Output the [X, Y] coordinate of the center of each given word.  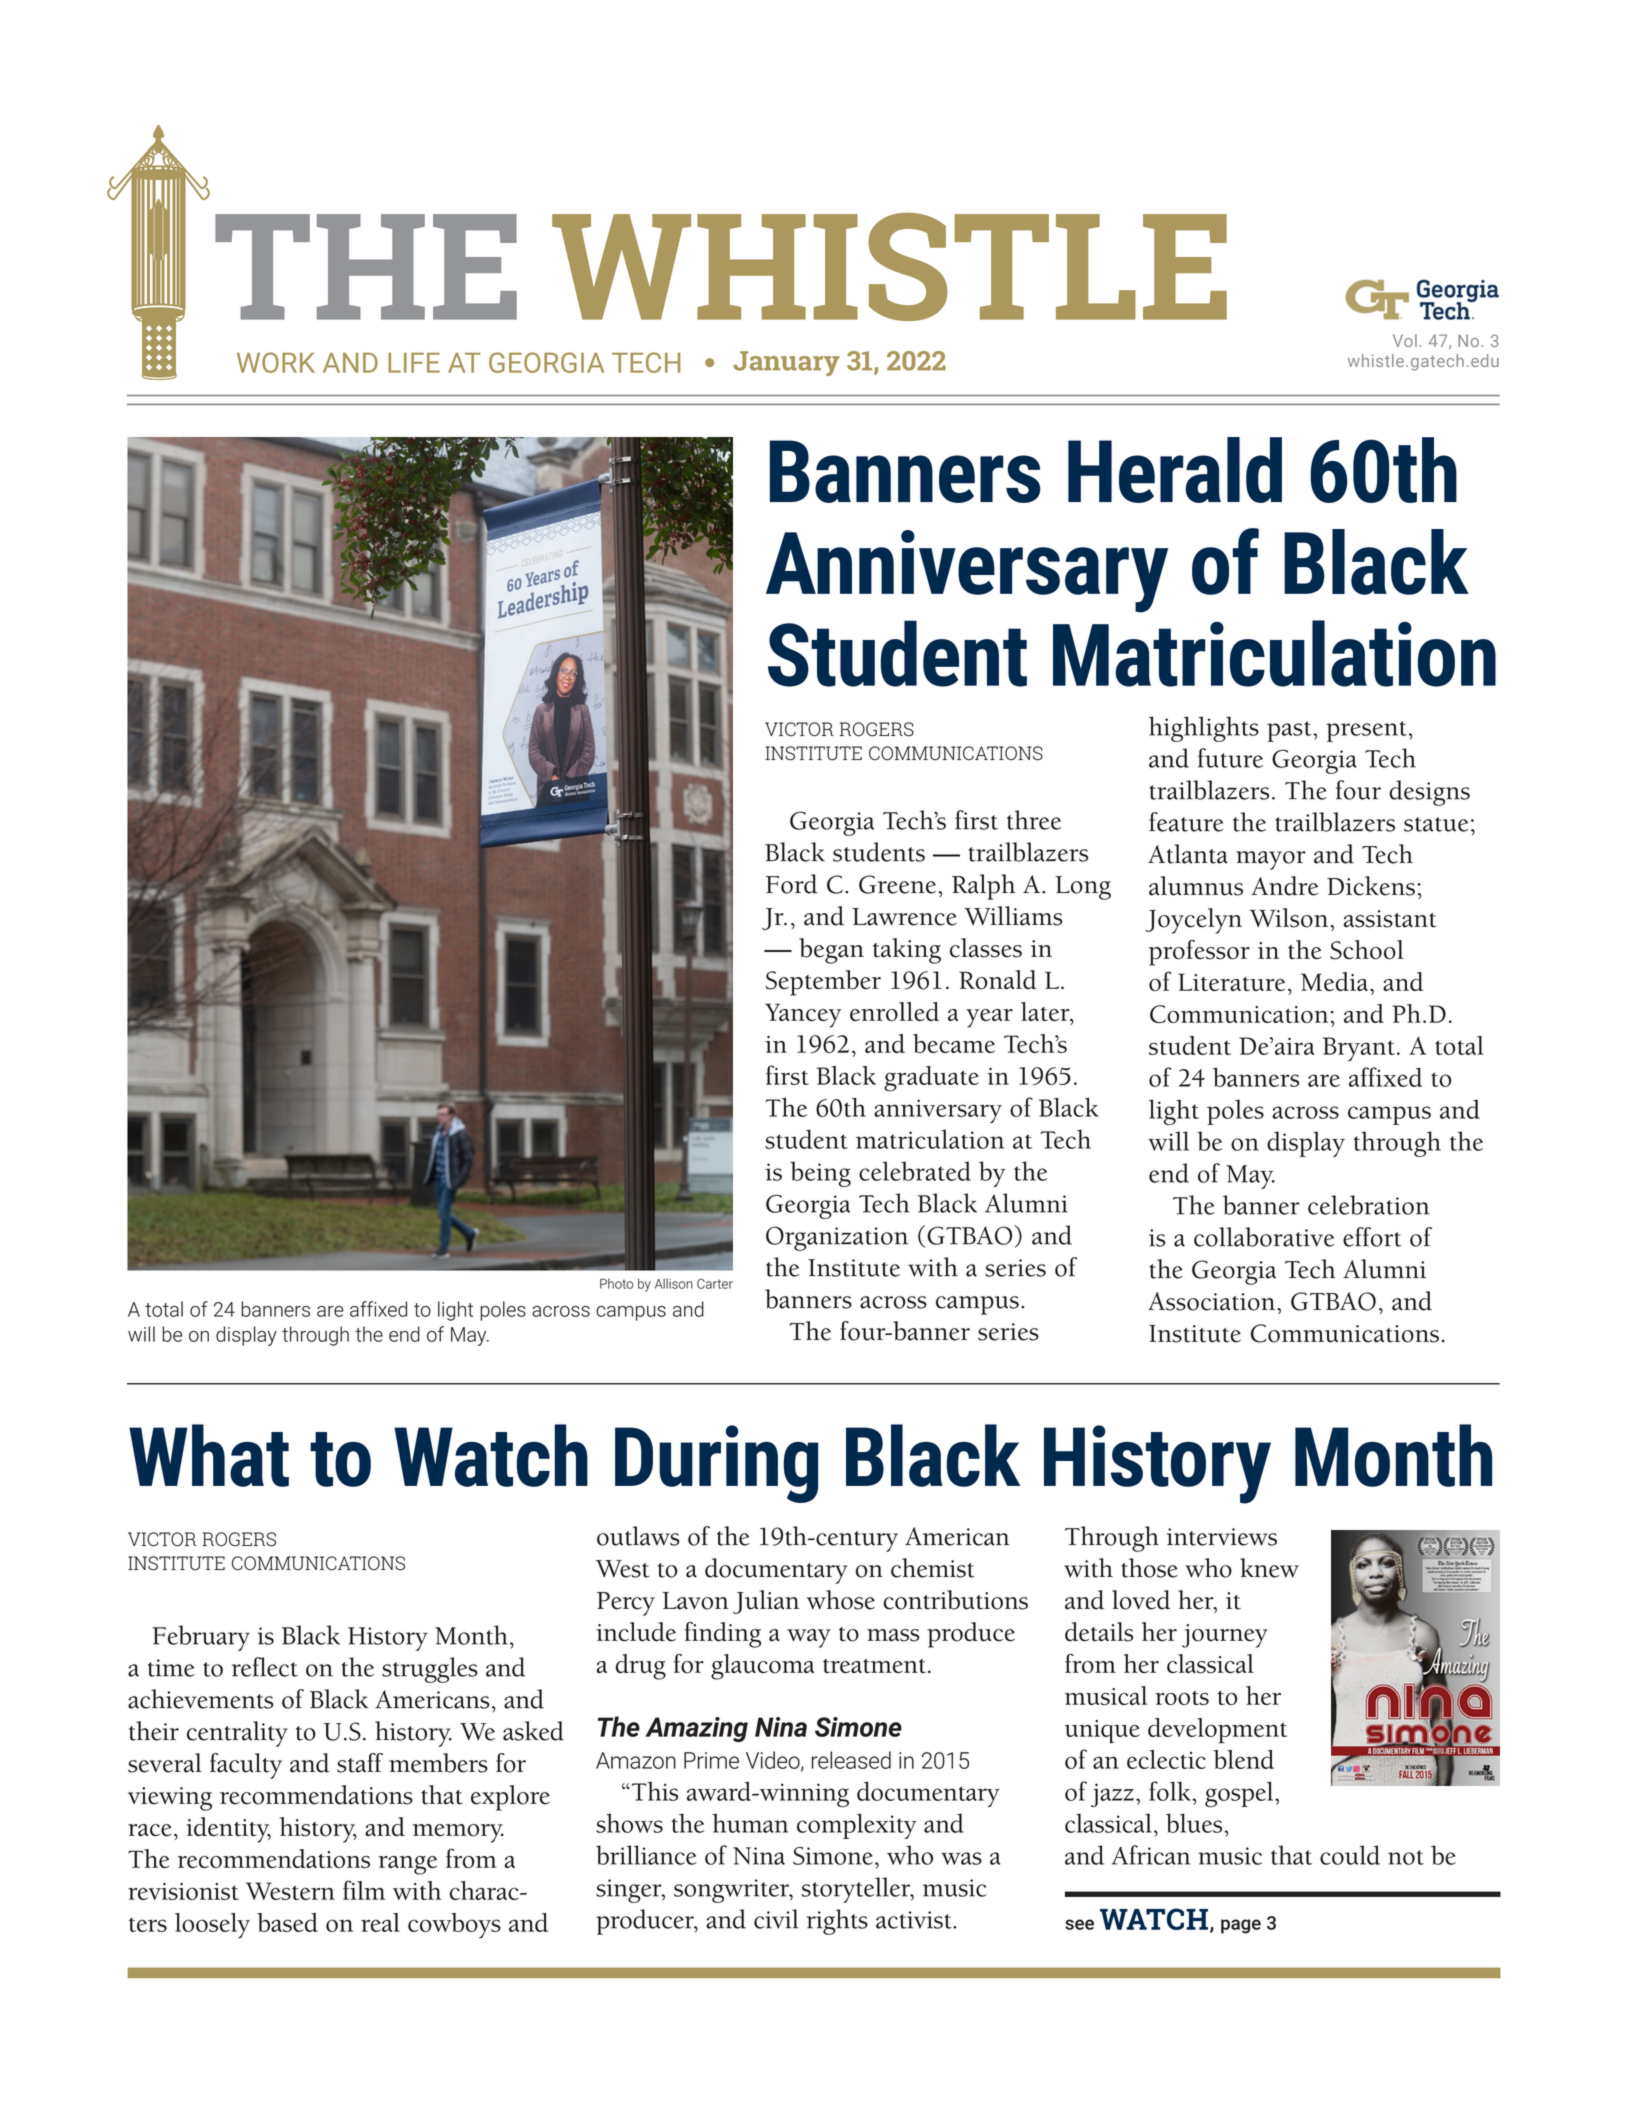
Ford [791, 884]
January [786, 363]
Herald [1175, 470]
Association [1211, 1301]
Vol [1405, 340]
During [716, 1464]
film [364, 1890]
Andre [1284, 886]
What [209, 1455]
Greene [897, 884]
